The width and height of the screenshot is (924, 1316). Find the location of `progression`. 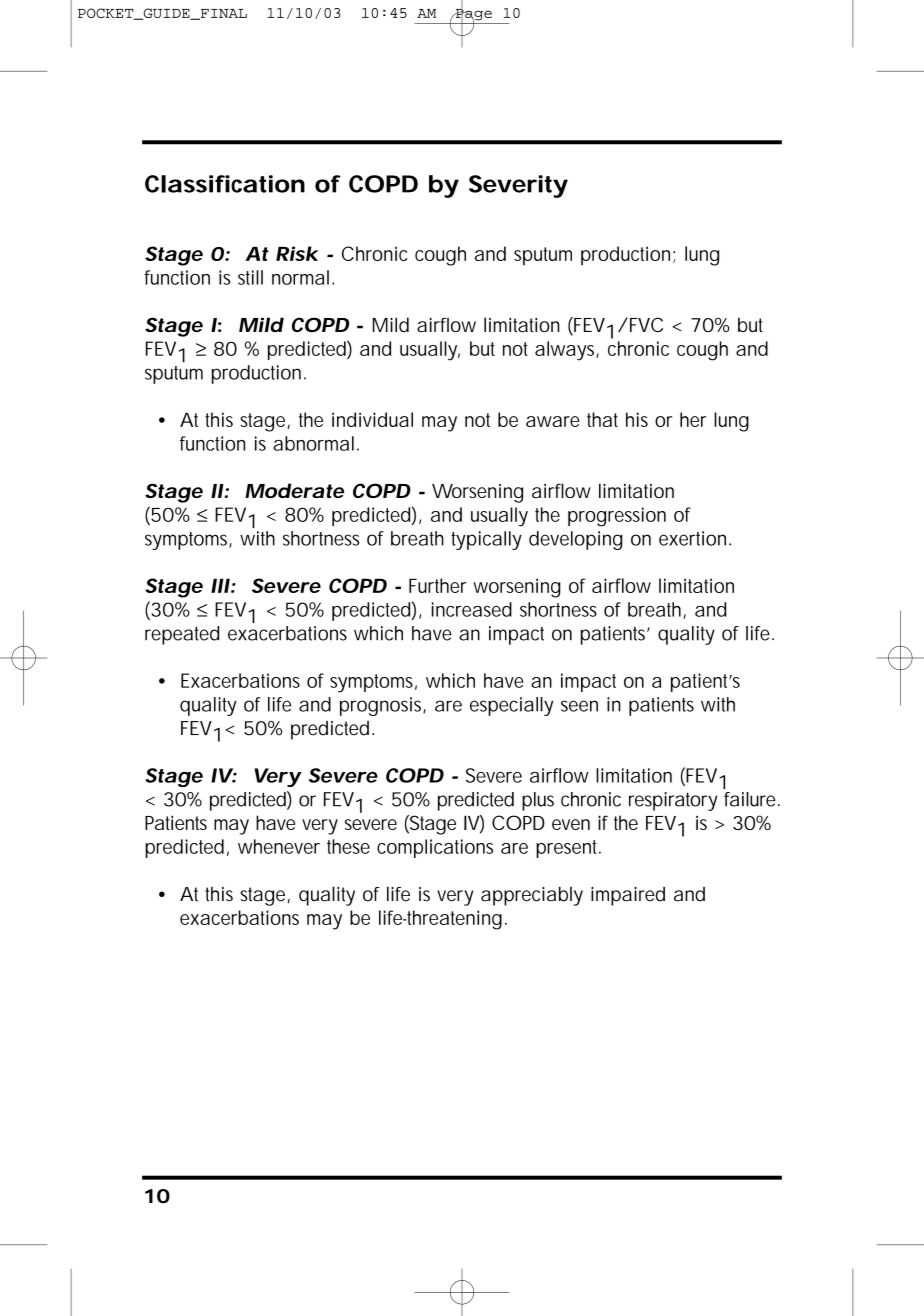

progression is located at coordinates (617, 517).
